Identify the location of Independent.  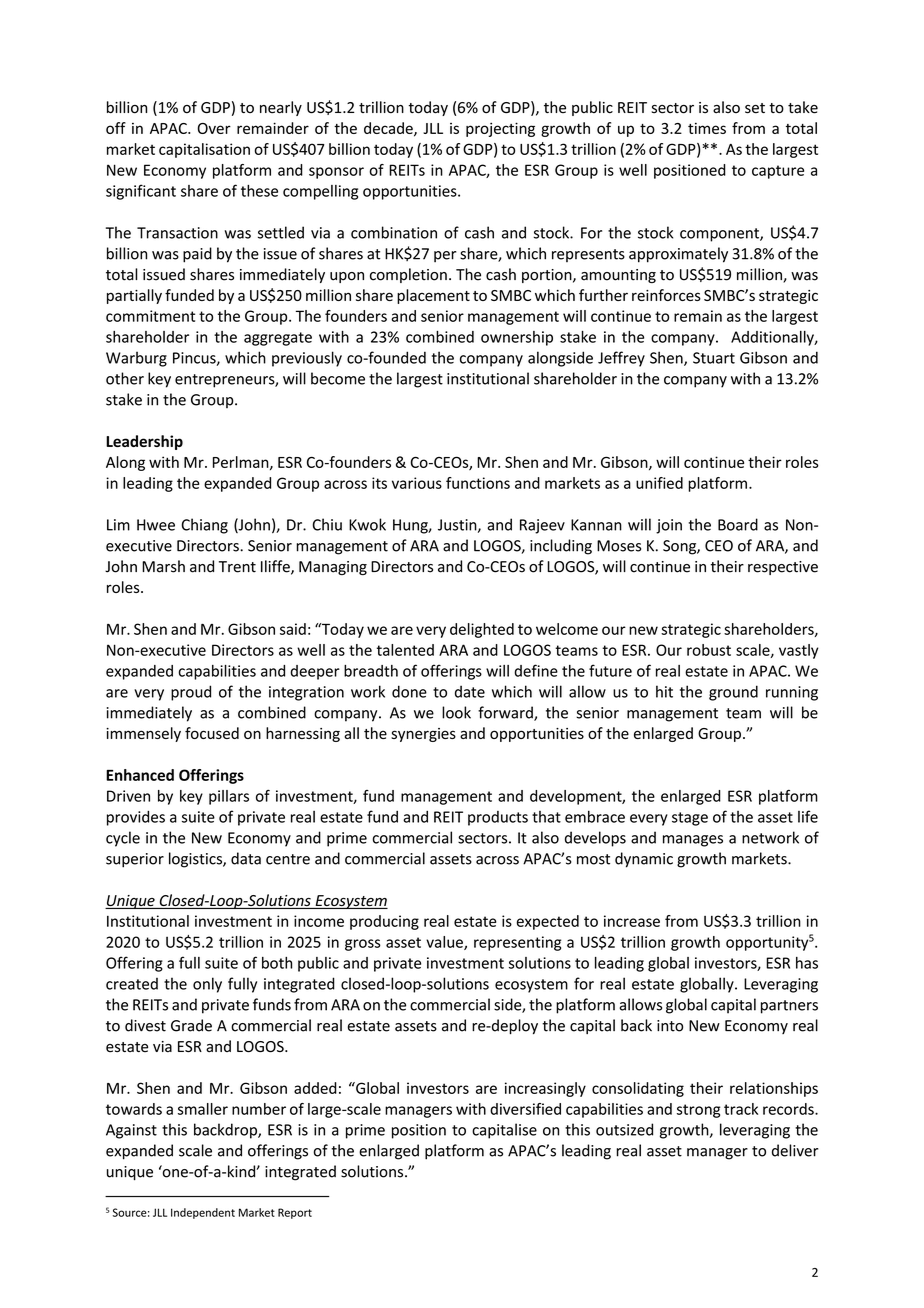
(203, 1213).
